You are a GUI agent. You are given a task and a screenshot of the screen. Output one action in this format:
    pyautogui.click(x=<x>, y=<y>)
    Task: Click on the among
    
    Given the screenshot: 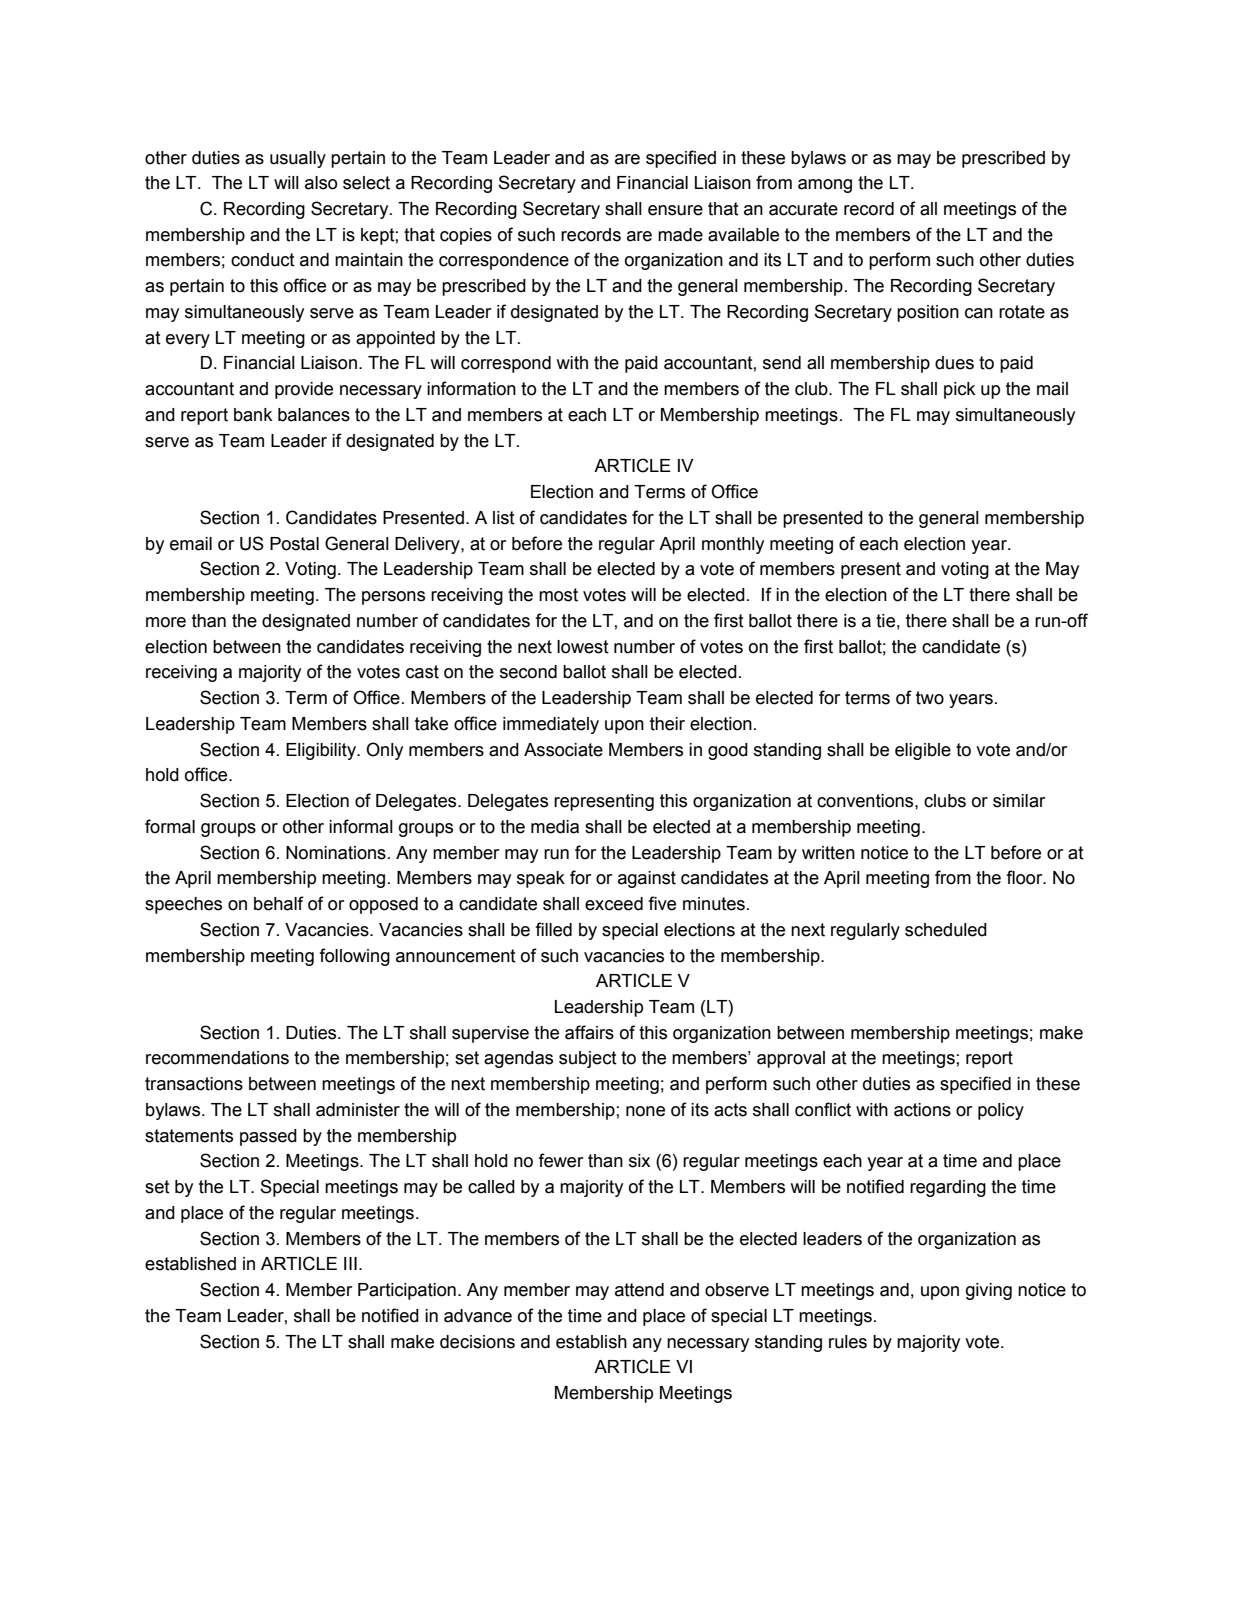 What is the action you would take?
    pyautogui.click(x=825, y=186)
